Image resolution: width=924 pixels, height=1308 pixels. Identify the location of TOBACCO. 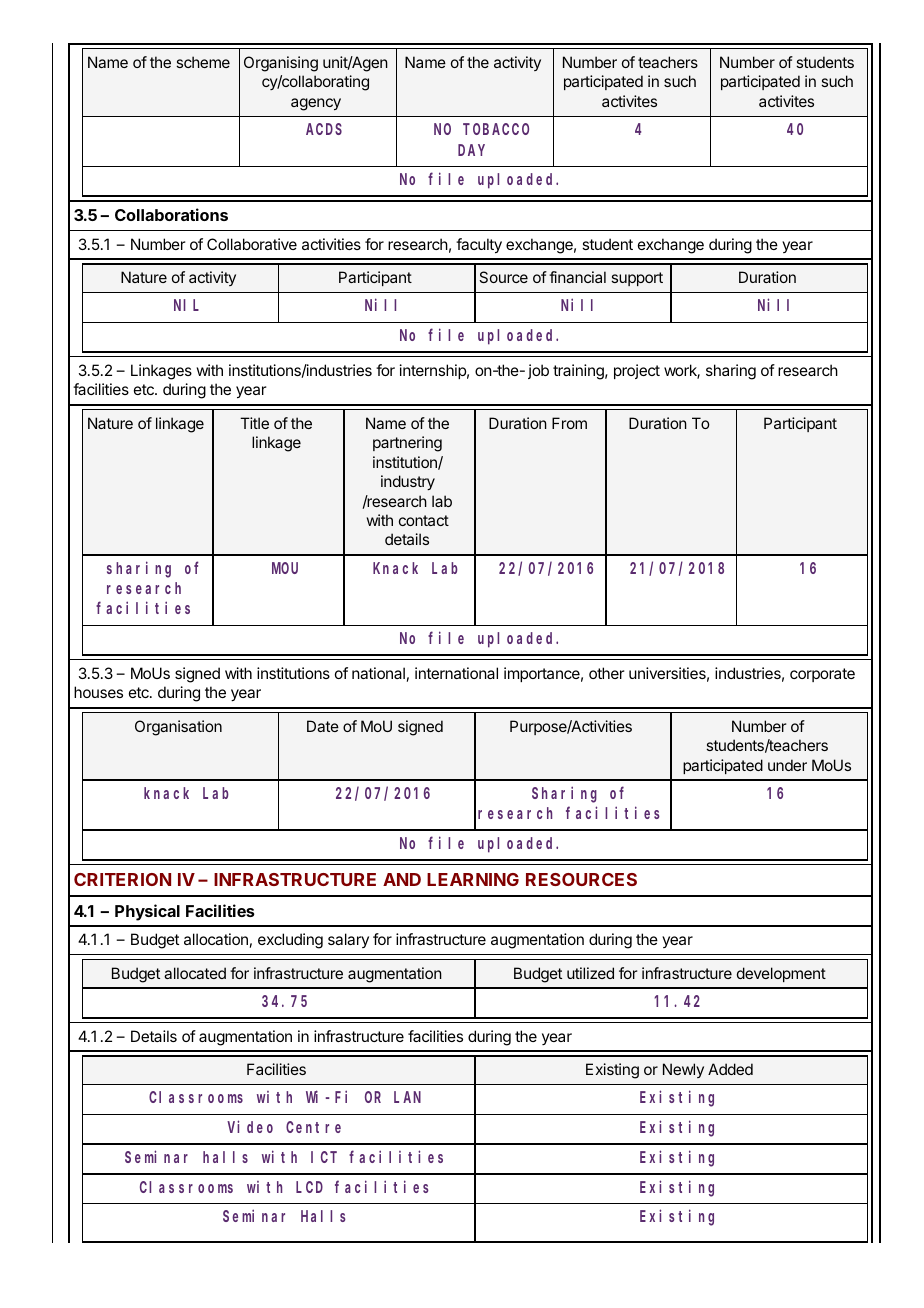
(496, 129).
